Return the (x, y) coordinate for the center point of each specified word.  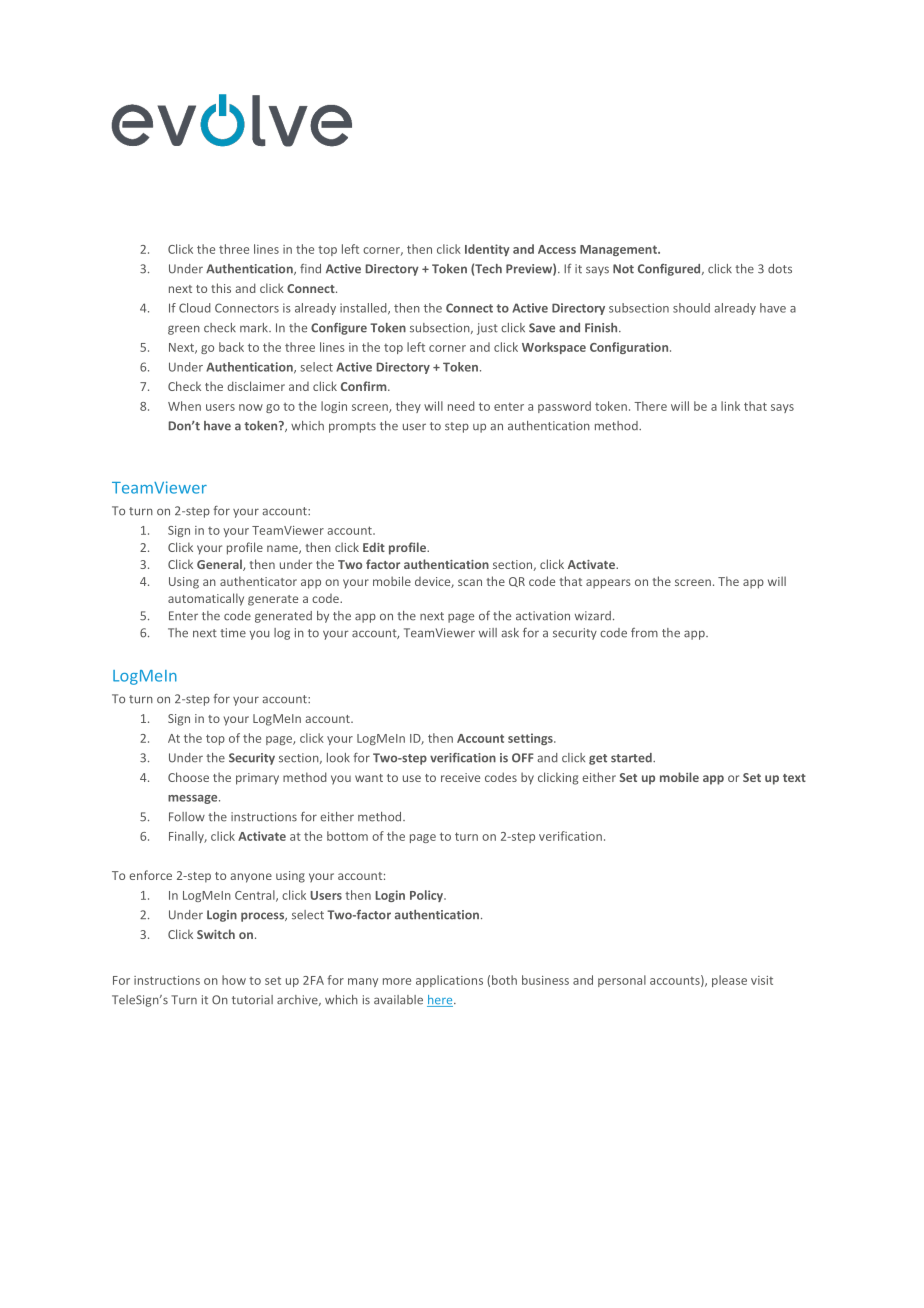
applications (449, 981)
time (233, 633)
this (221, 288)
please (729, 981)
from (644, 633)
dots (780, 269)
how (234, 980)
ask (510, 633)
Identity (487, 250)
